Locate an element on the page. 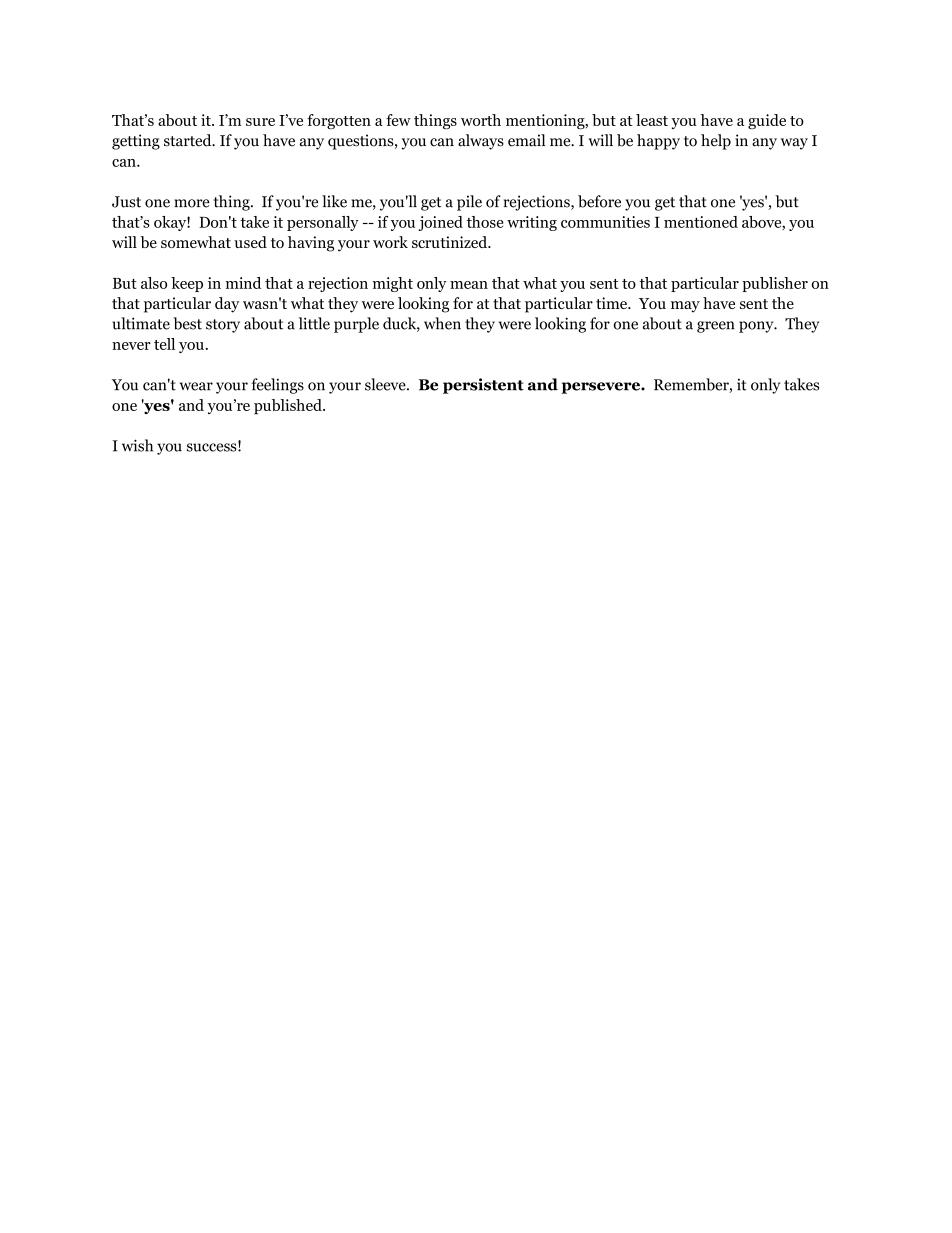 The image size is (952, 1233). joined is located at coordinates (441, 223).
